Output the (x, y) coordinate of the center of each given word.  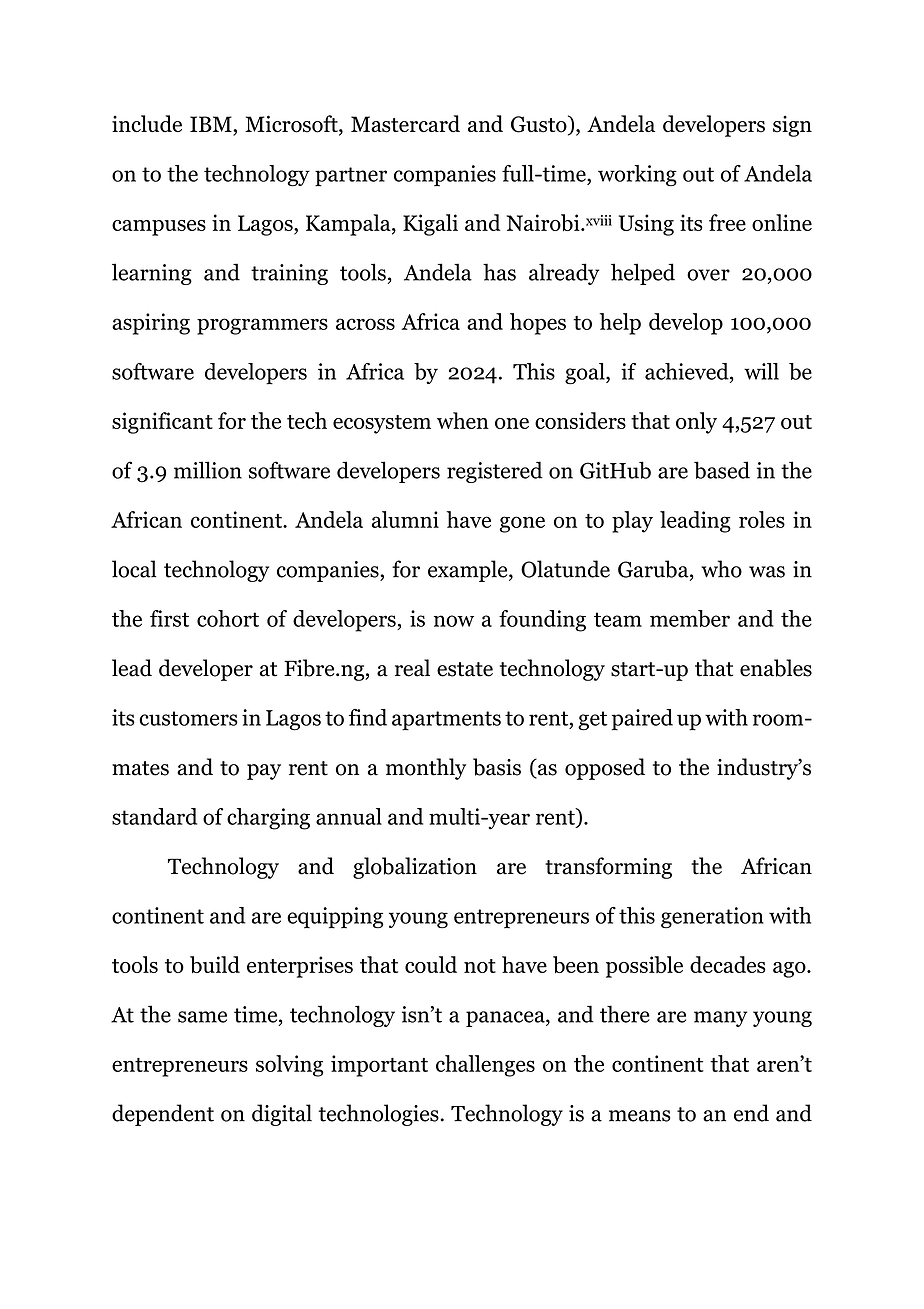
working (637, 176)
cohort (228, 618)
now (454, 621)
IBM (212, 124)
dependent (163, 1115)
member (690, 618)
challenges (485, 1066)
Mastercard (405, 124)
